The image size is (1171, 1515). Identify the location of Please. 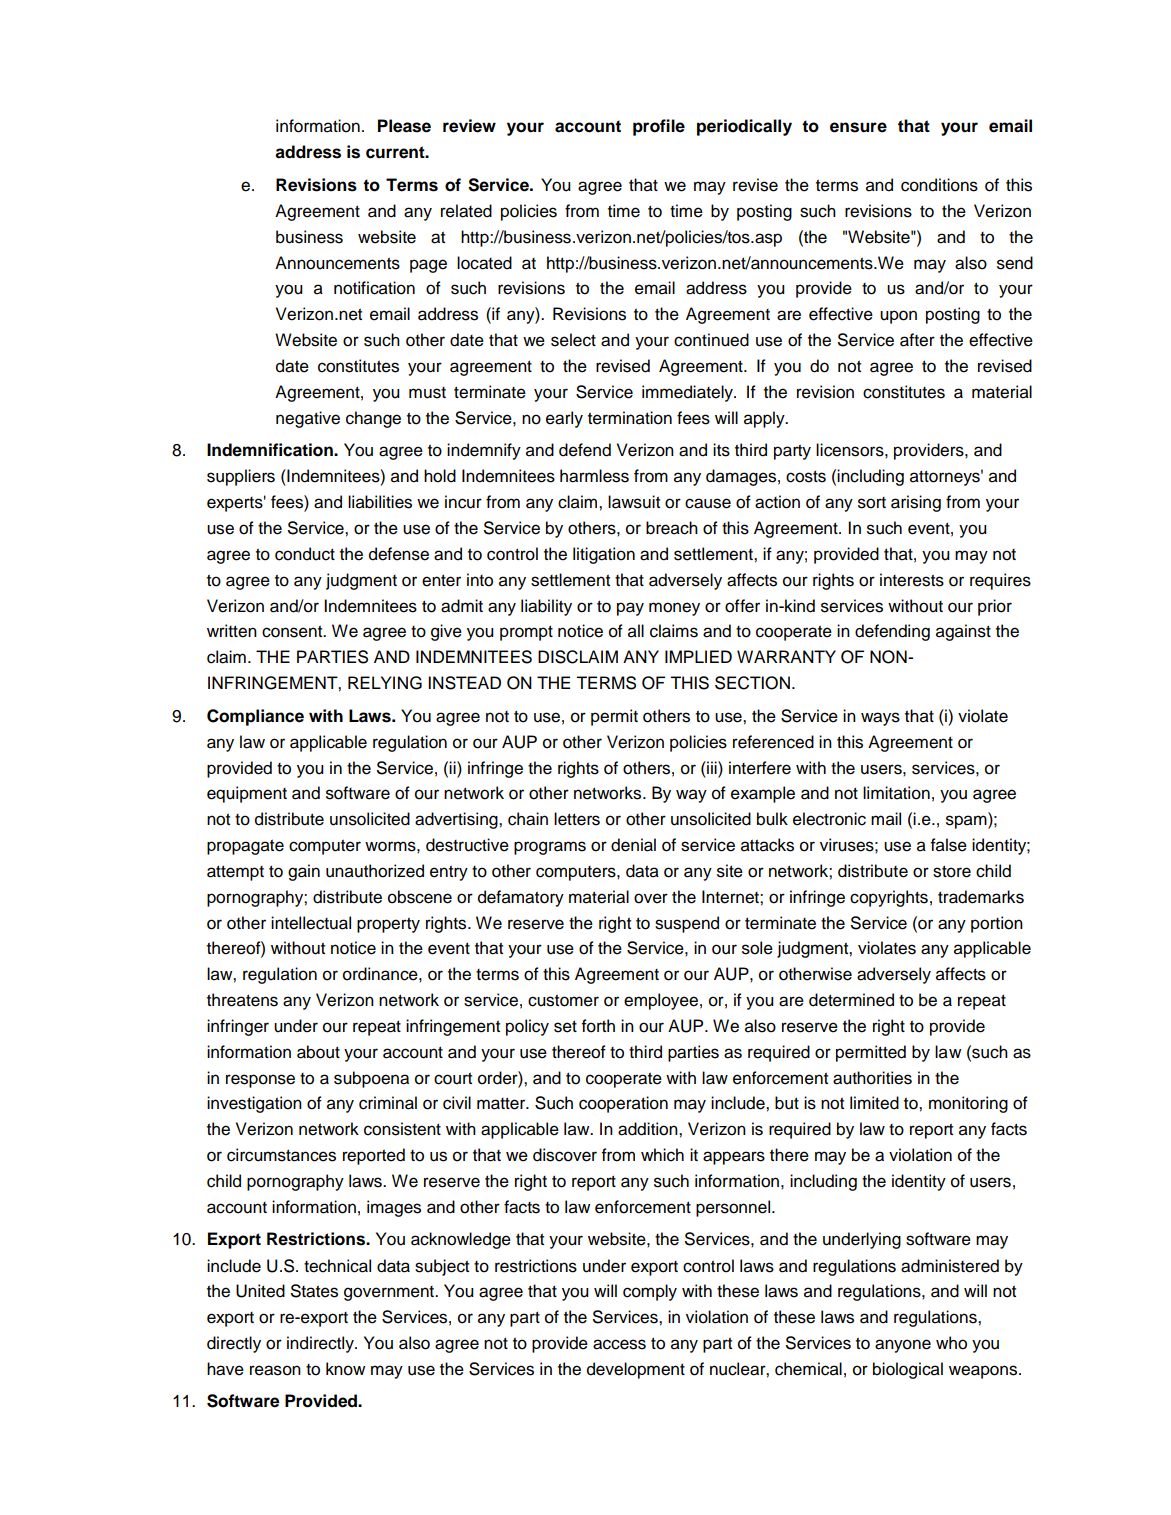
(404, 126).
